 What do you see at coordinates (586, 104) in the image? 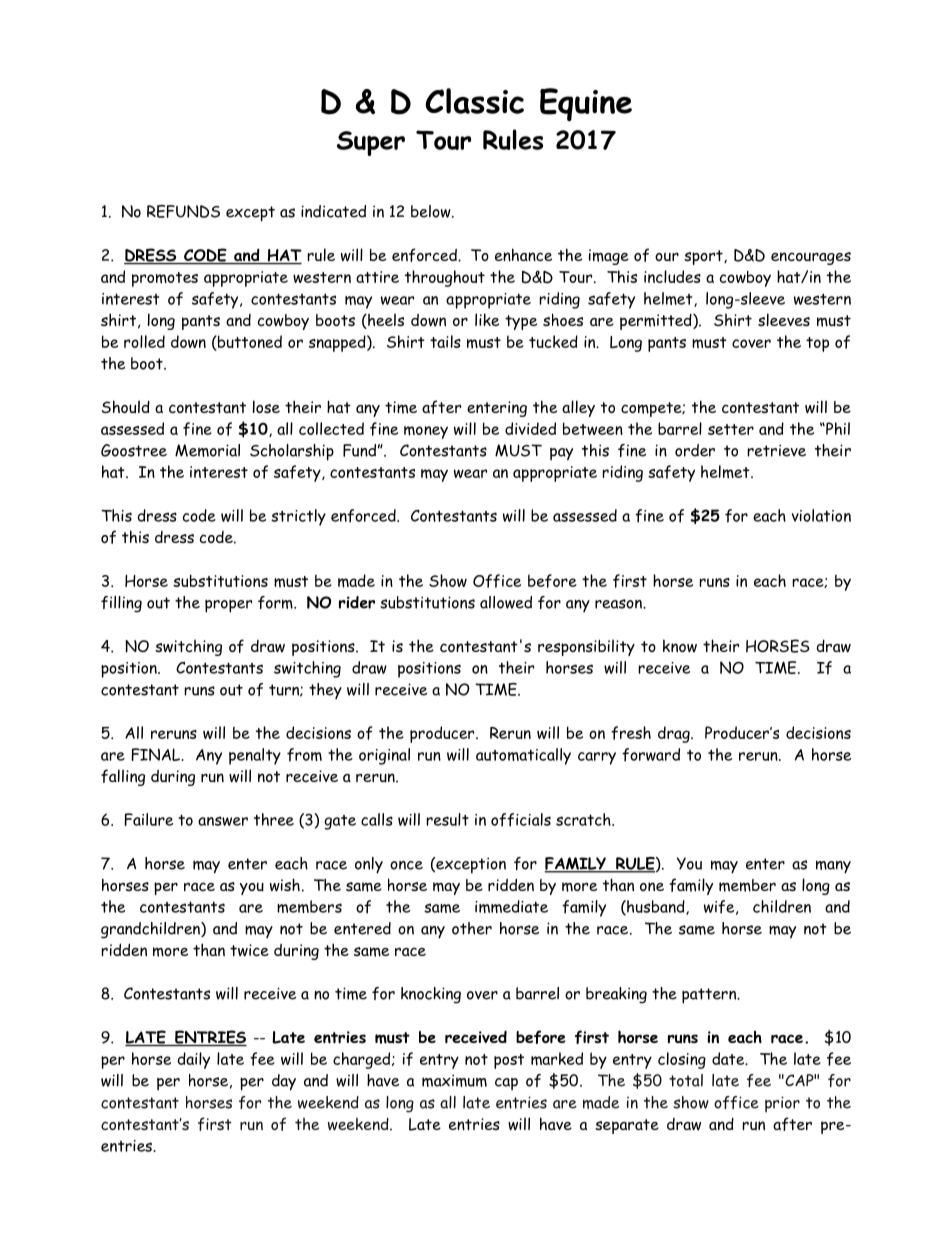
I see `Equine` at bounding box center [586, 104].
